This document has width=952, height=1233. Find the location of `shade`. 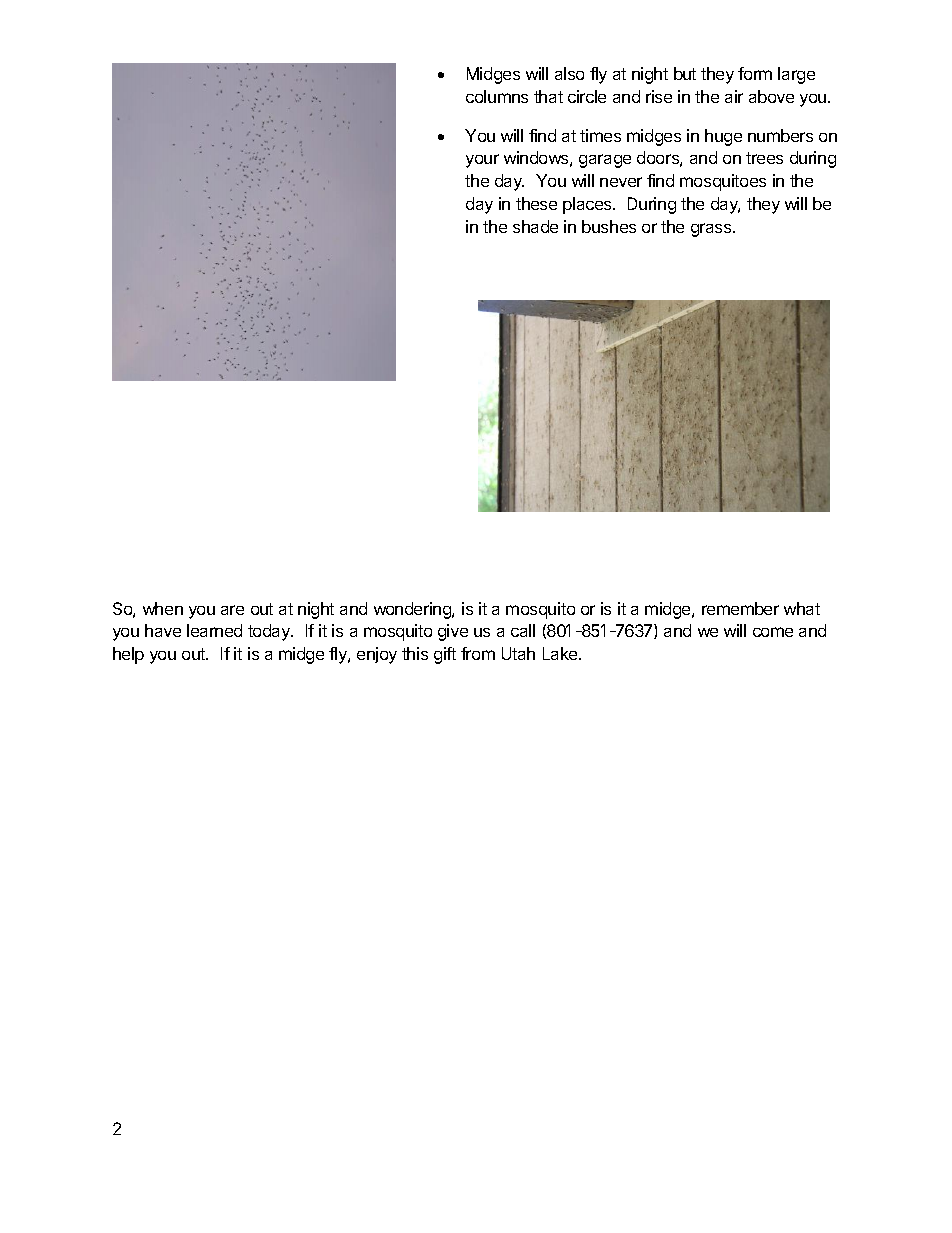

shade is located at coordinates (535, 226).
